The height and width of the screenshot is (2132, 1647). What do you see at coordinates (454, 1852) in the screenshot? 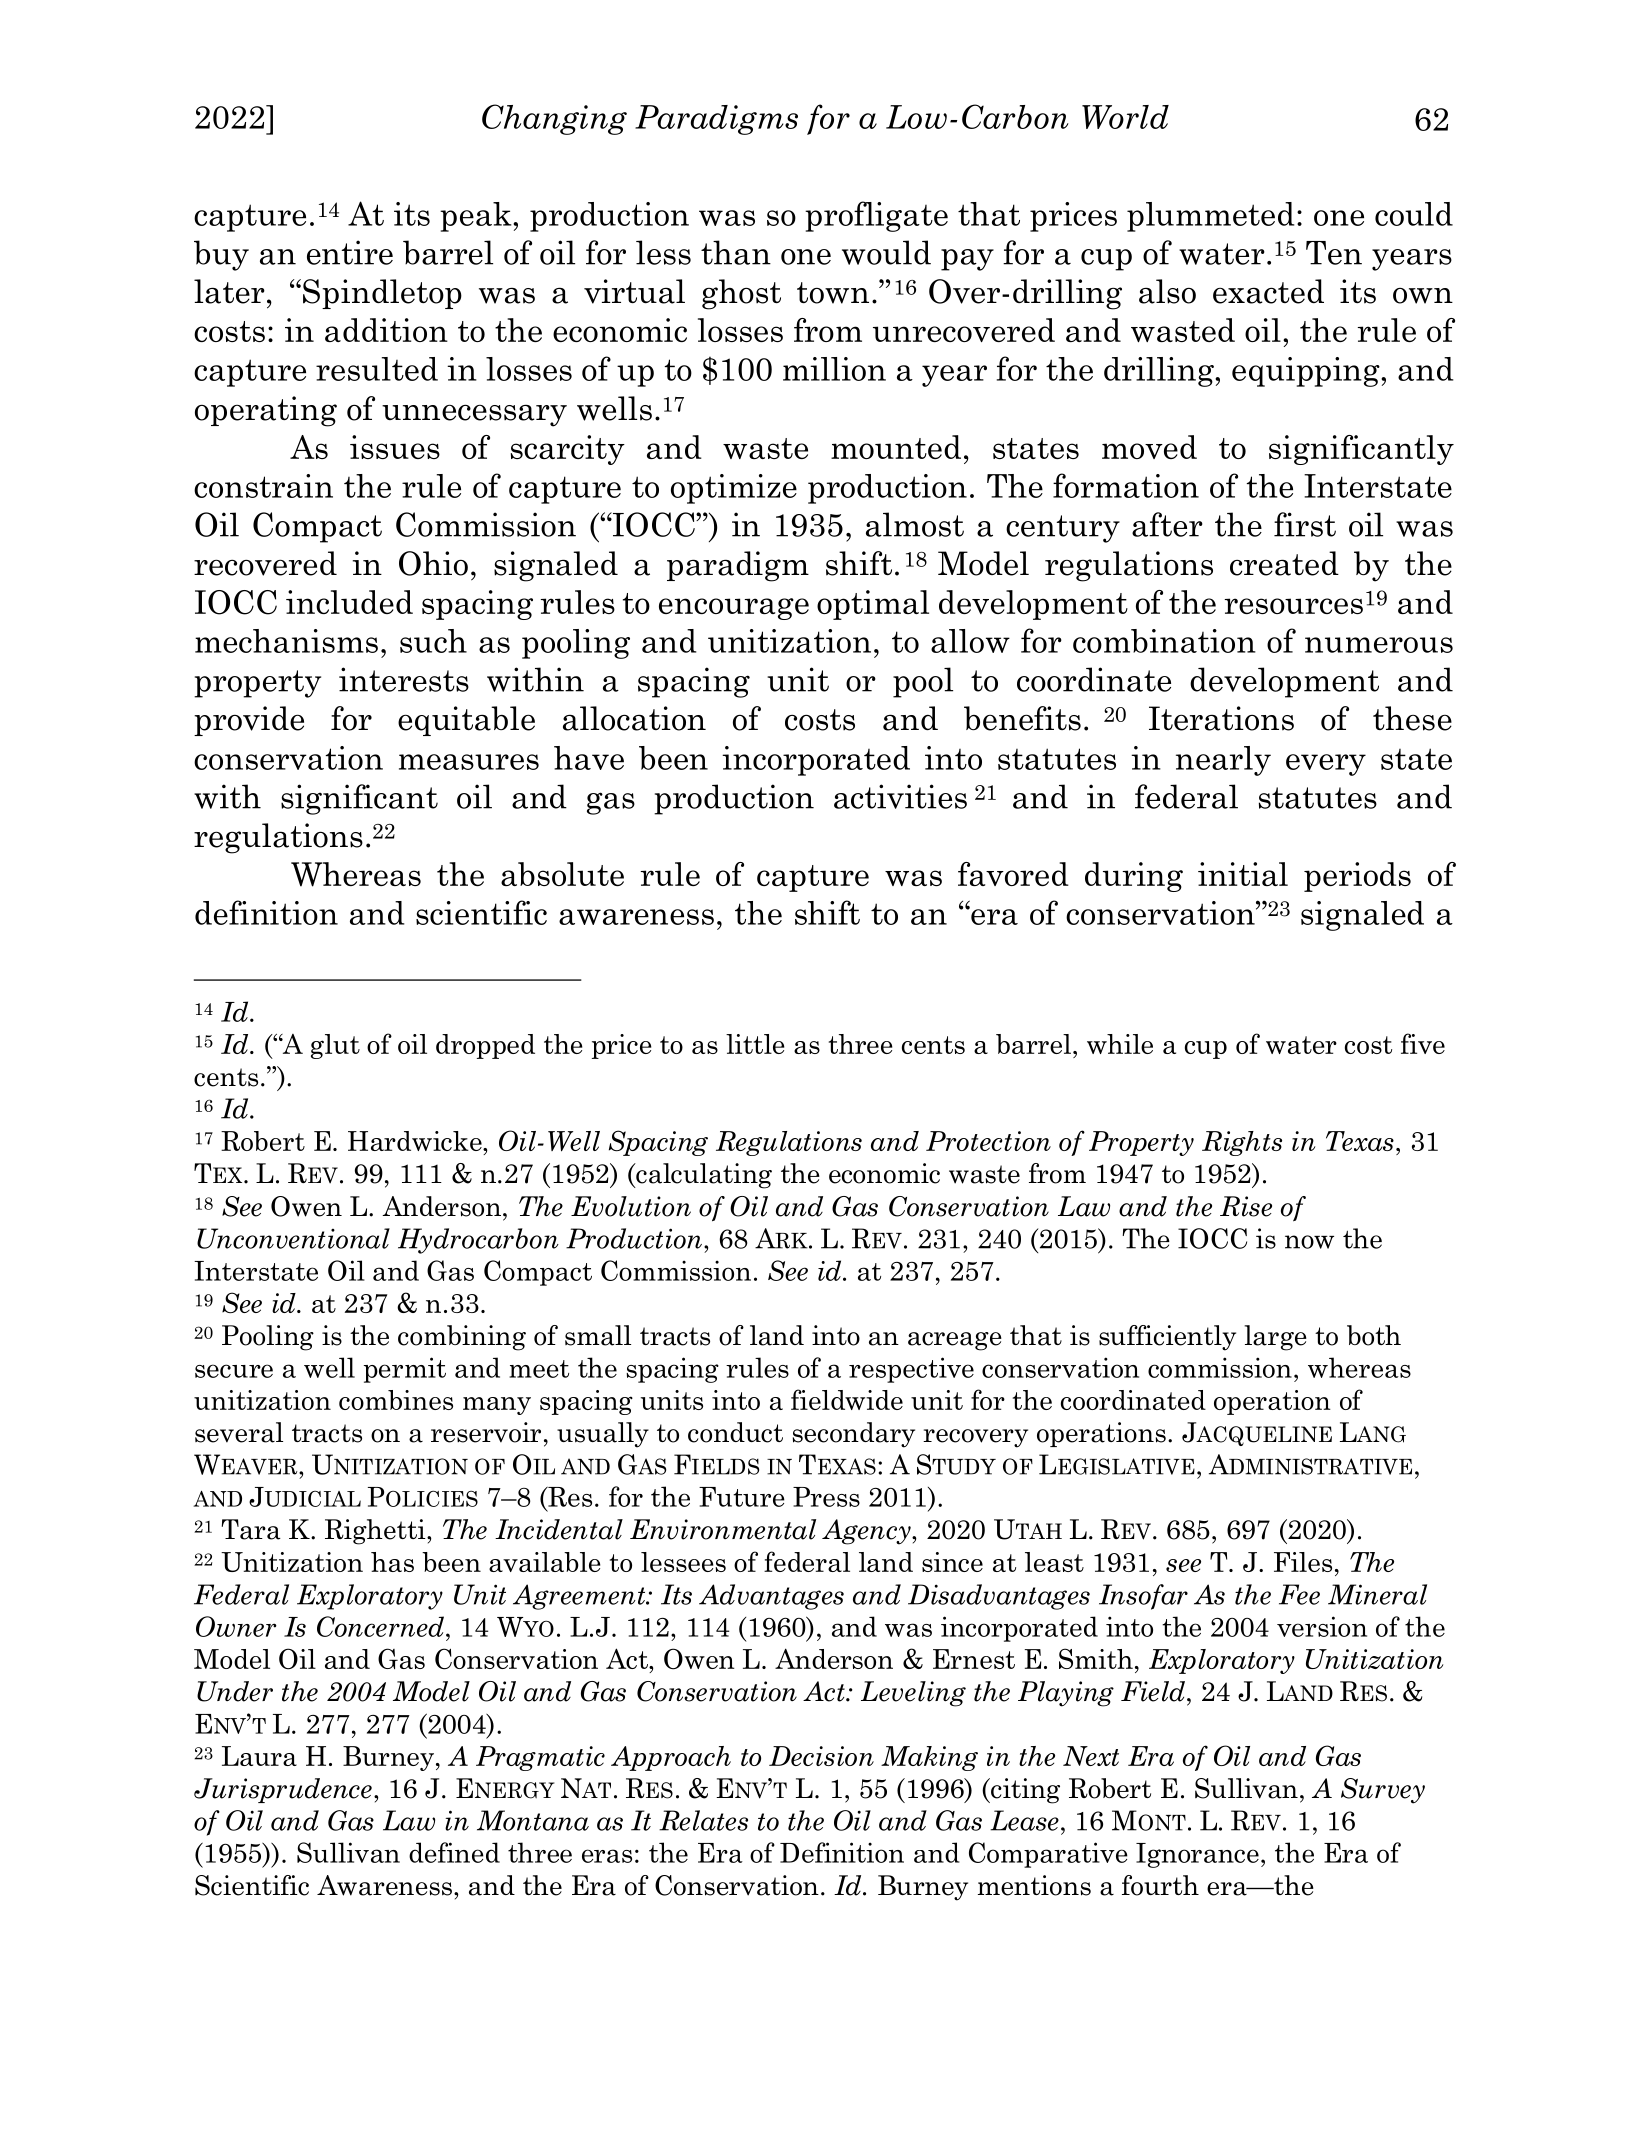
I see `defined` at bounding box center [454, 1852].
